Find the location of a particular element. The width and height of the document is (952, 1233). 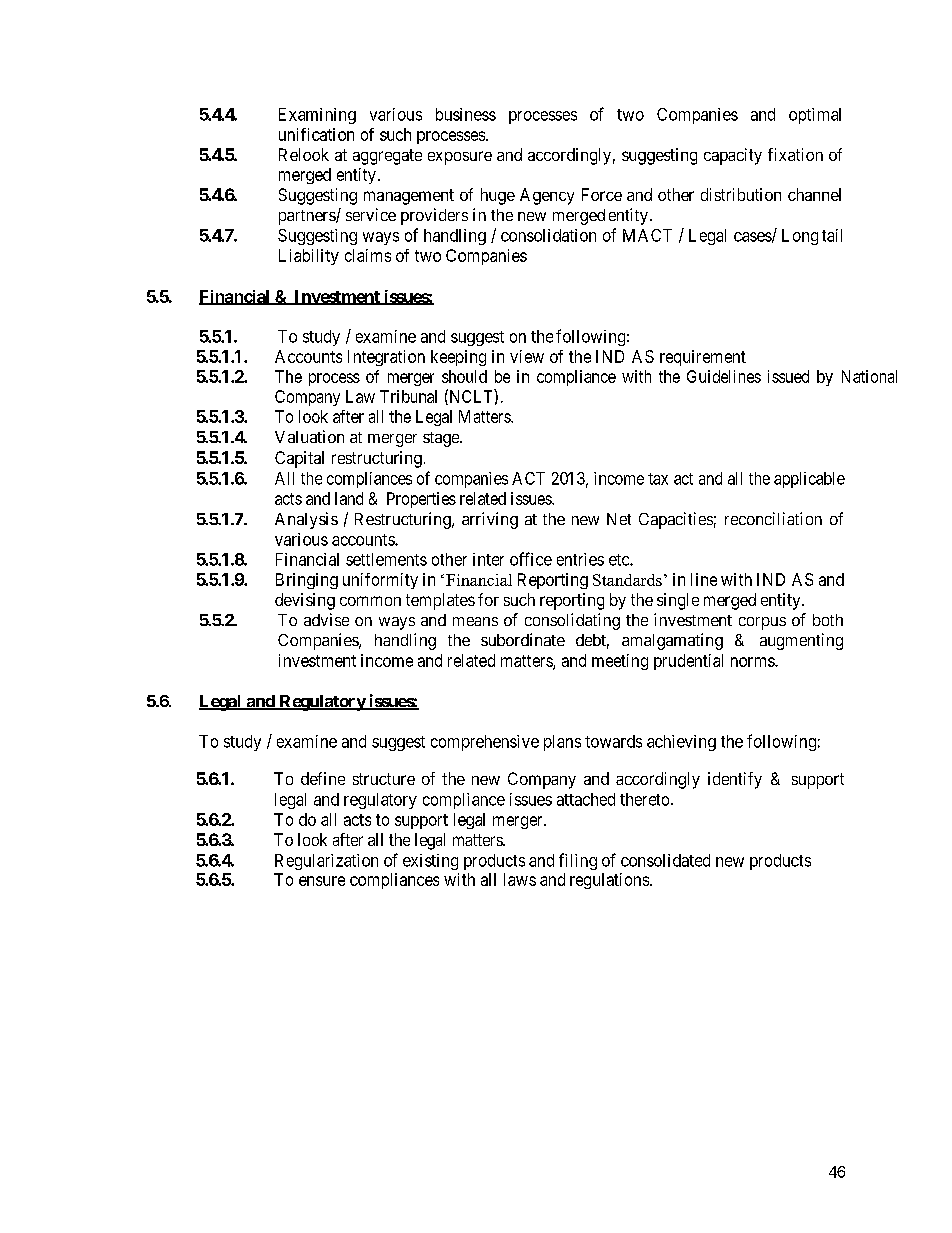

Force is located at coordinates (602, 194).
